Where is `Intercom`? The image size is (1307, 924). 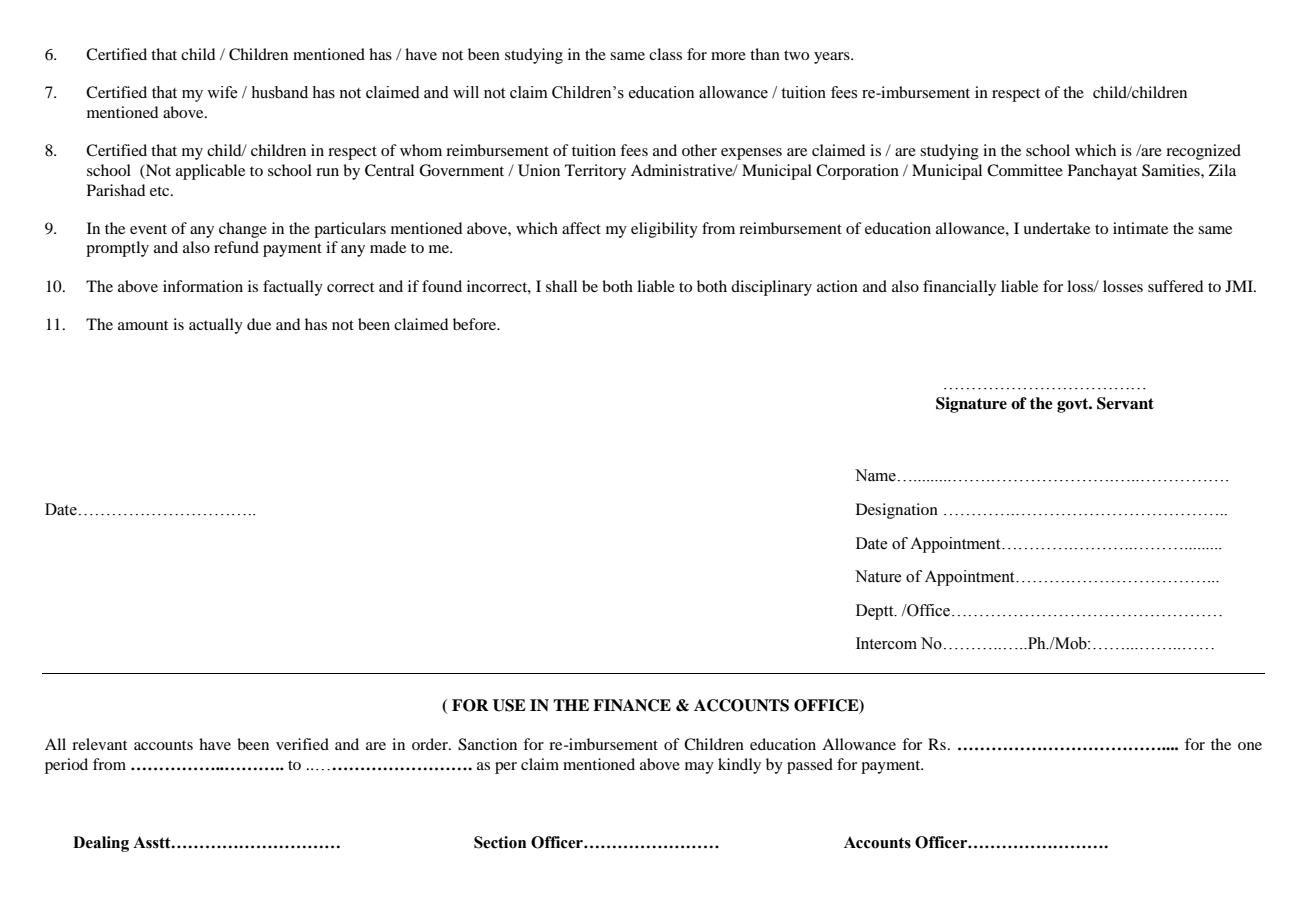 Intercom is located at coordinates (886, 643).
